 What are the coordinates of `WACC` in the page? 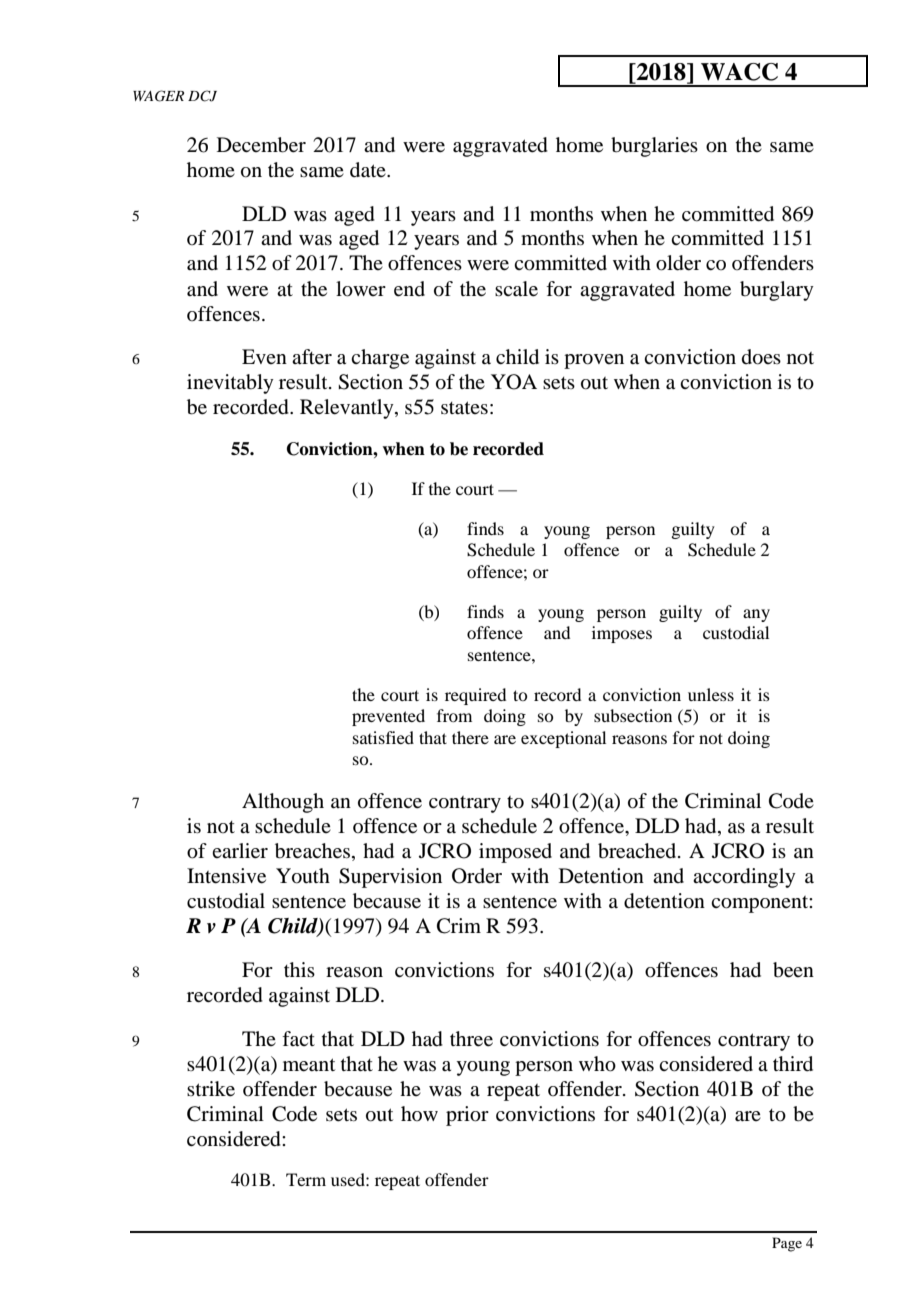 It's located at (739, 72).
